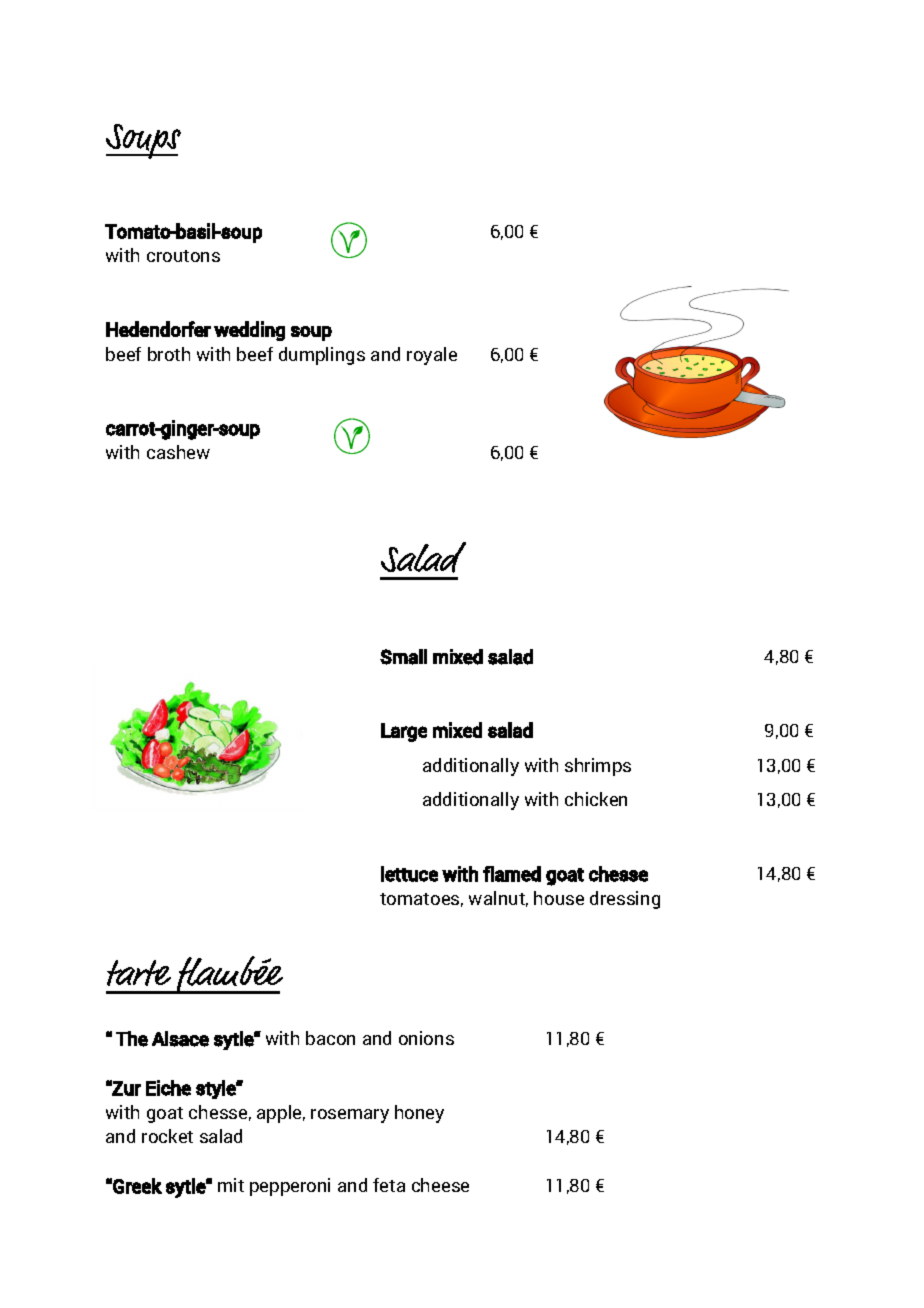 This screenshot has height=1308, width=924. What do you see at coordinates (596, 799) in the screenshot?
I see `chicken` at bounding box center [596, 799].
